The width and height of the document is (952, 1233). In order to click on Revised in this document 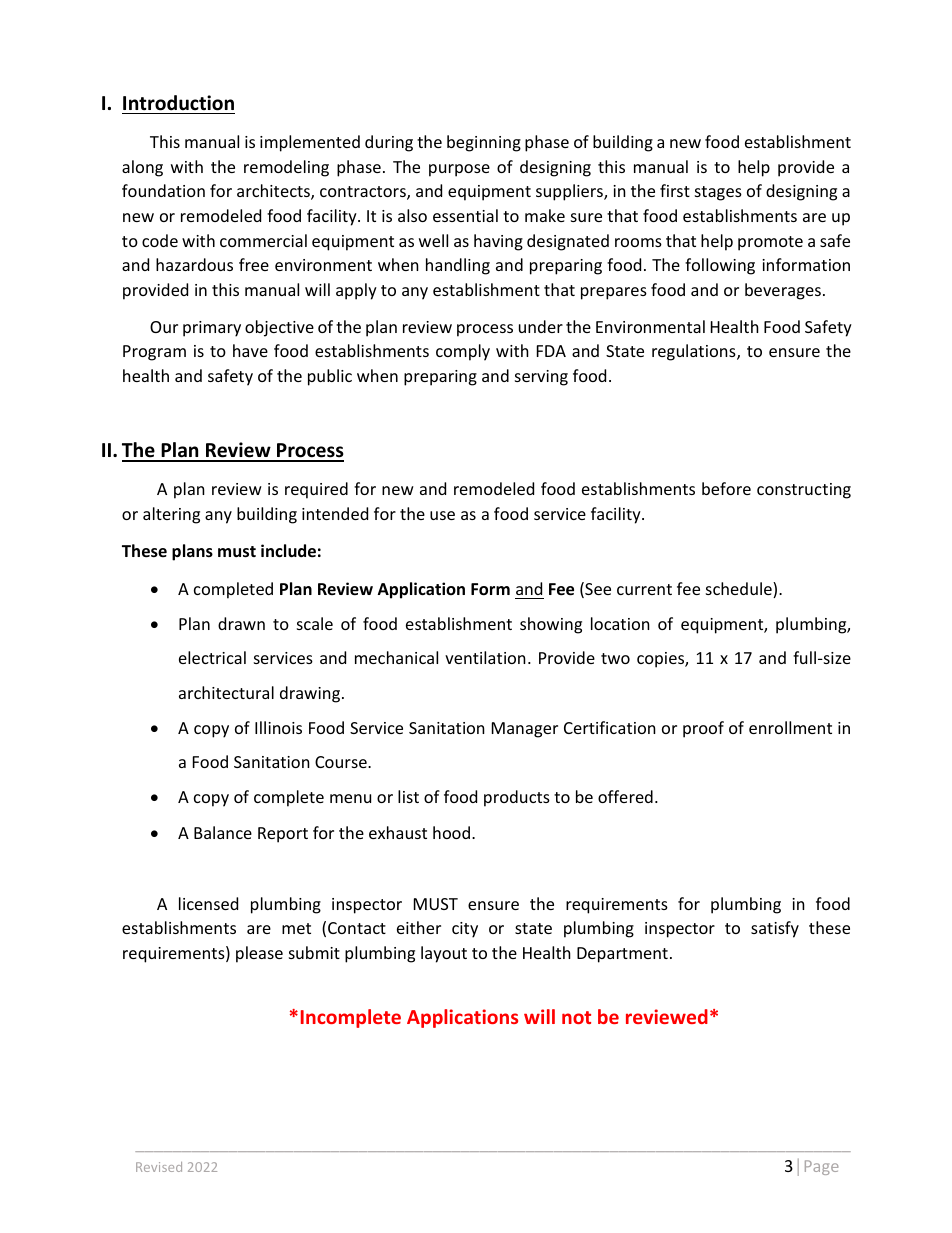, I will do `click(159, 1167)`.
